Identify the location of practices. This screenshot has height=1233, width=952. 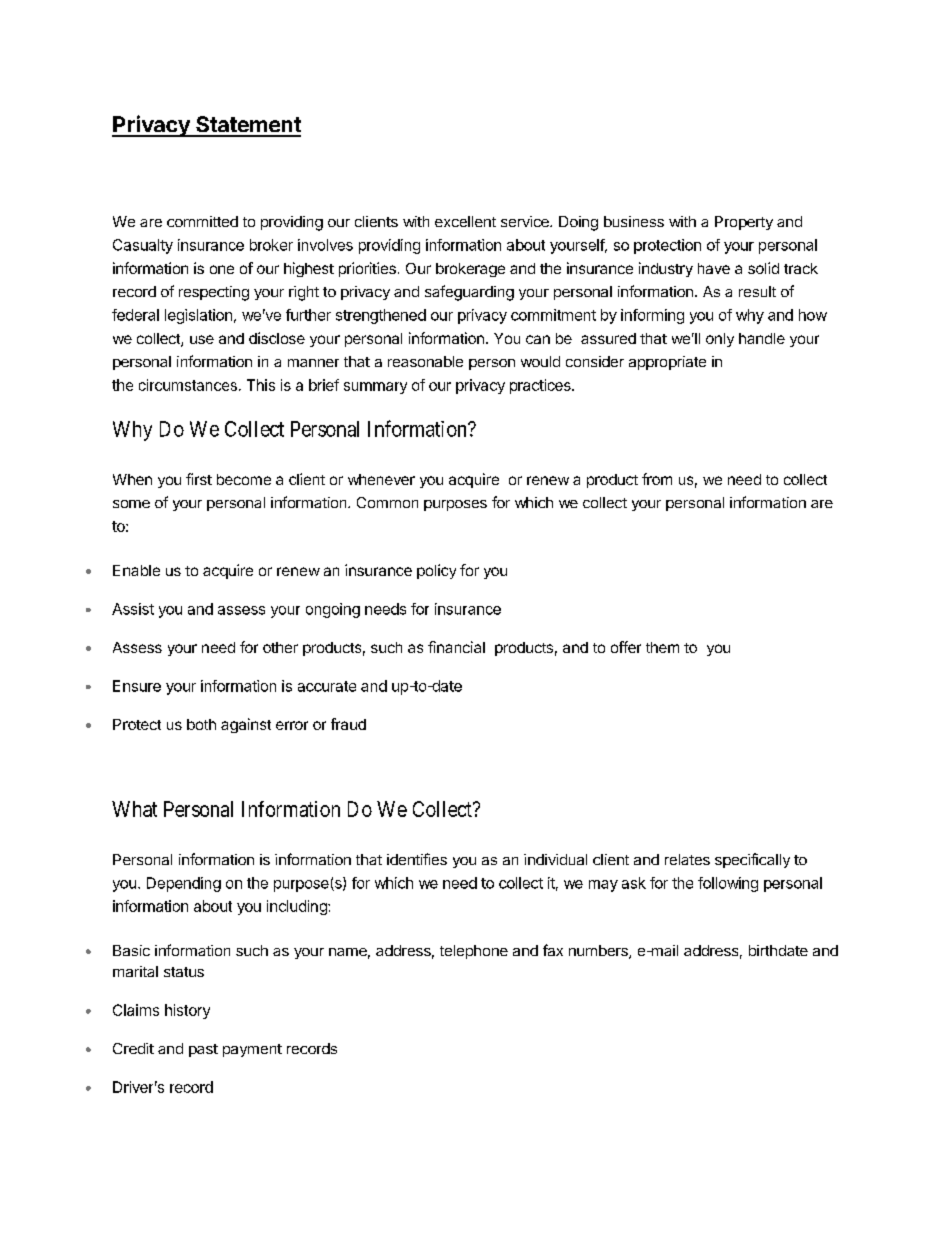
(541, 386).
